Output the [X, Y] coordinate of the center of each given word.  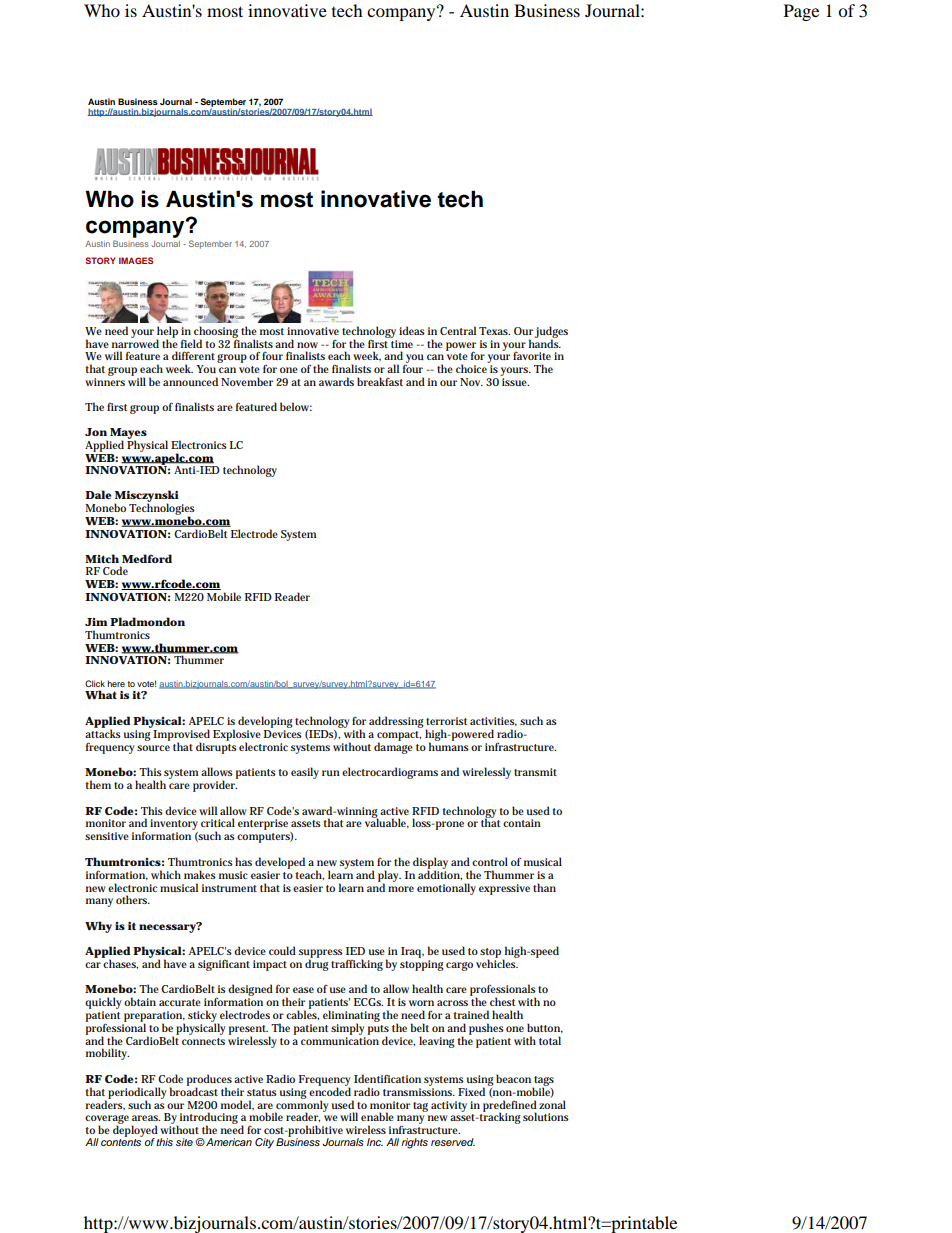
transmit [535, 772]
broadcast [194, 1090]
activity [449, 1106]
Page [801, 12]
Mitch [102, 558]
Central [458, 330]
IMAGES [136, 260]
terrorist [446, 721]
